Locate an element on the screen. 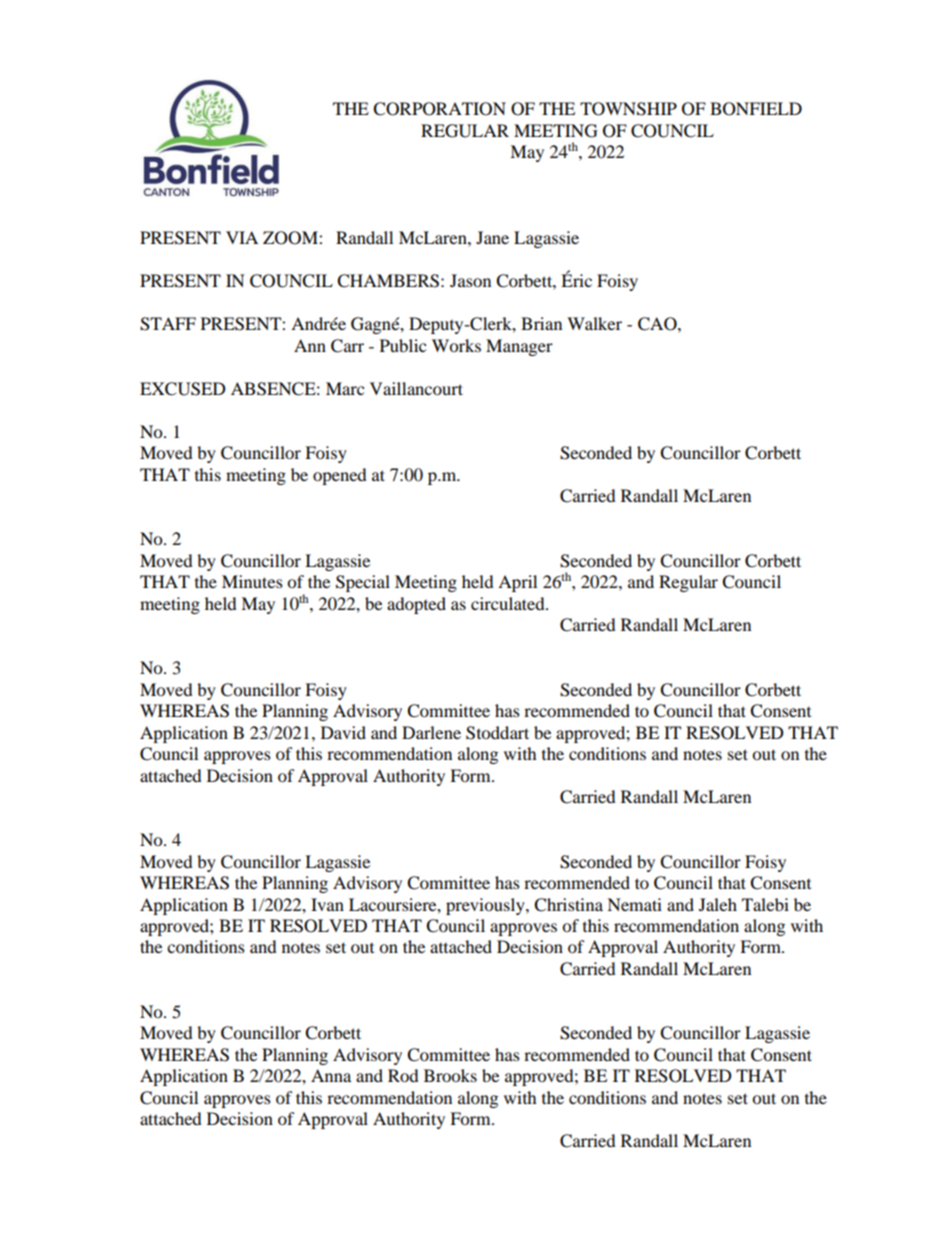  Anna is located at coordinates (331, 1075).
